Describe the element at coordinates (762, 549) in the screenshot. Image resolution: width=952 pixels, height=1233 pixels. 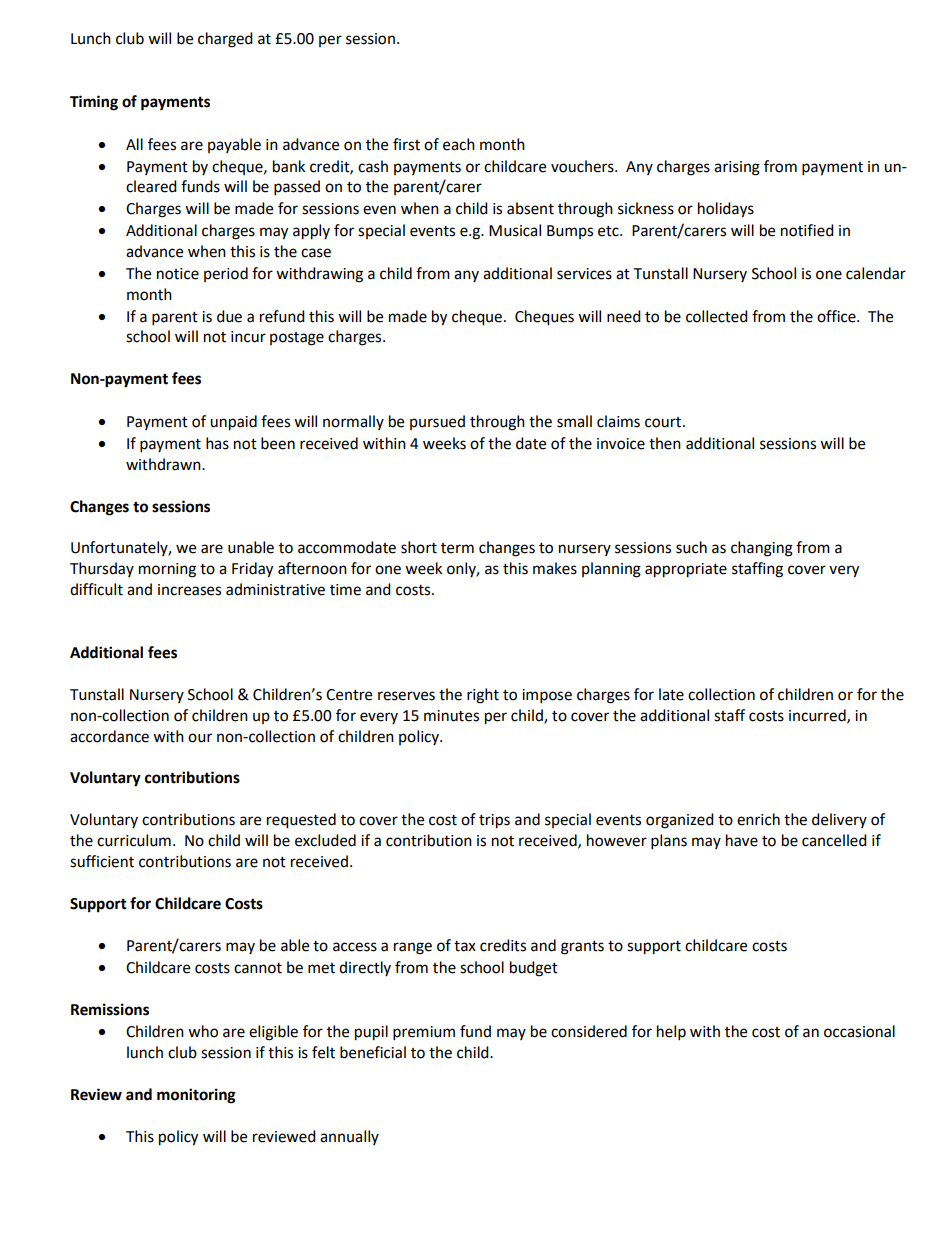
I see `changing` at that location.
